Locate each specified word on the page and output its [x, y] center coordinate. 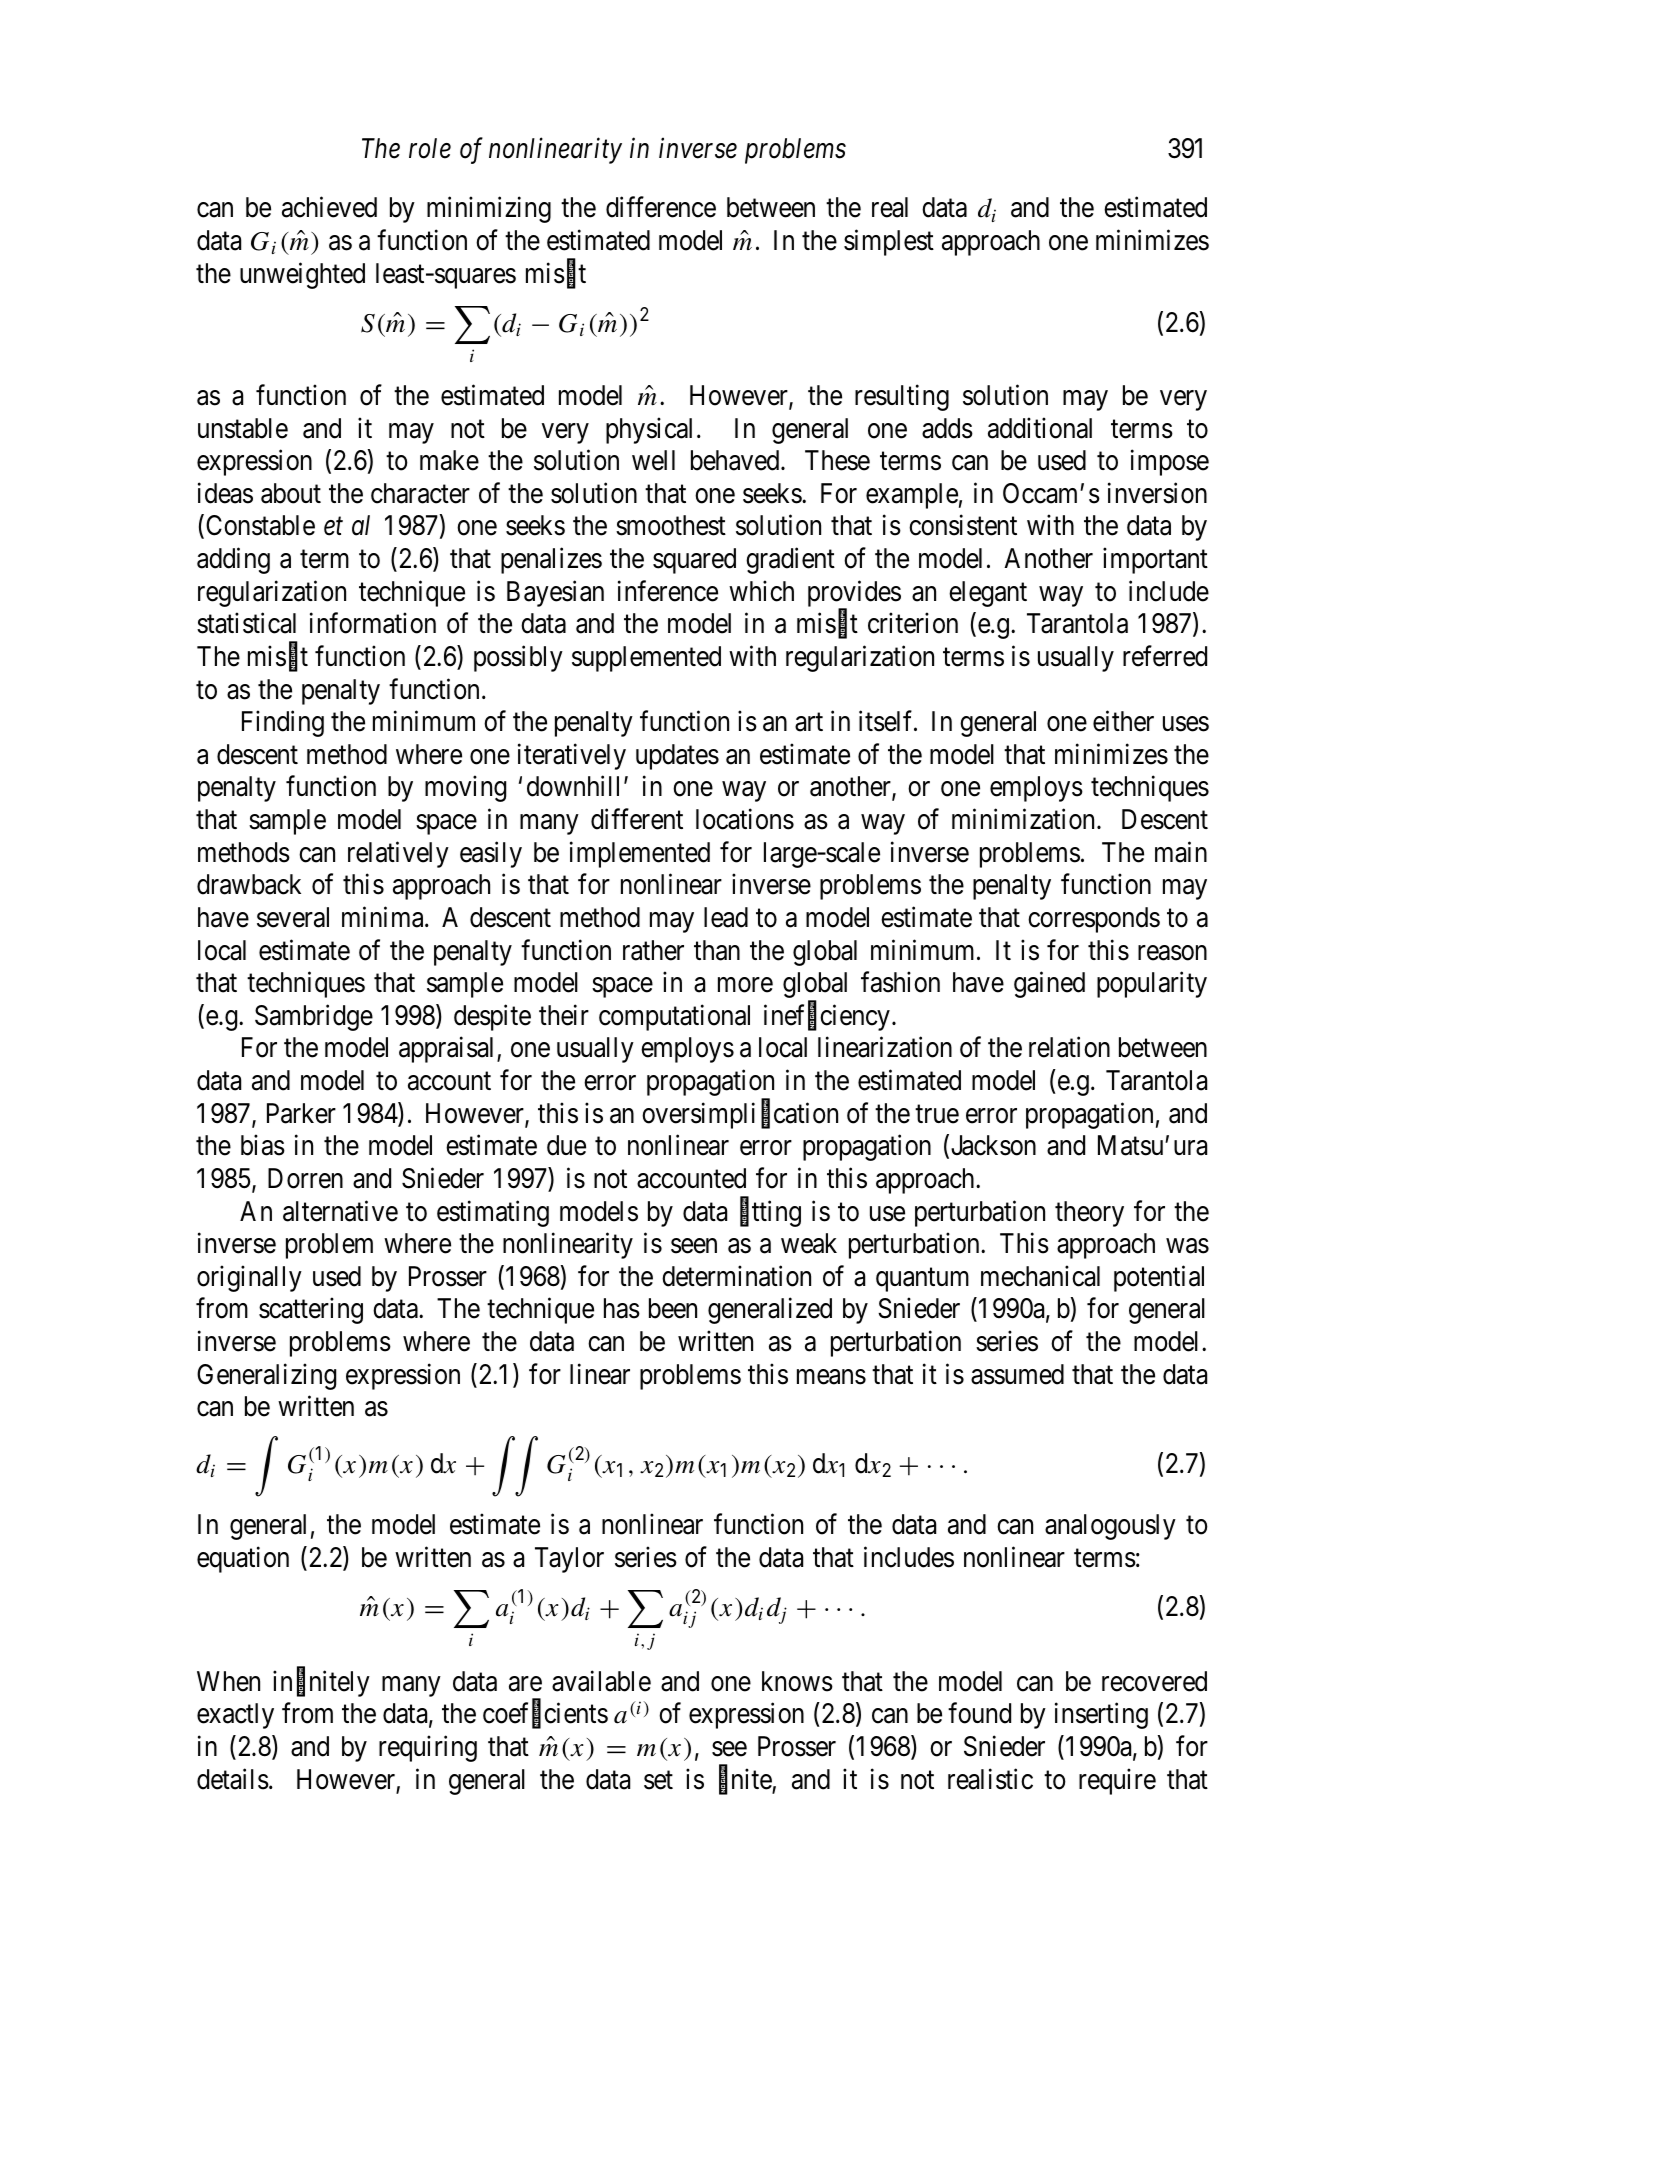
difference [661, 207]
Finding [283, 724]
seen [694, 1246]
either [1123, 721]
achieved [329, 207]
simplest [889, 243]
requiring [428, 1749]
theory [1089, 1214]
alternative [340, 1211]
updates [677, 757]
